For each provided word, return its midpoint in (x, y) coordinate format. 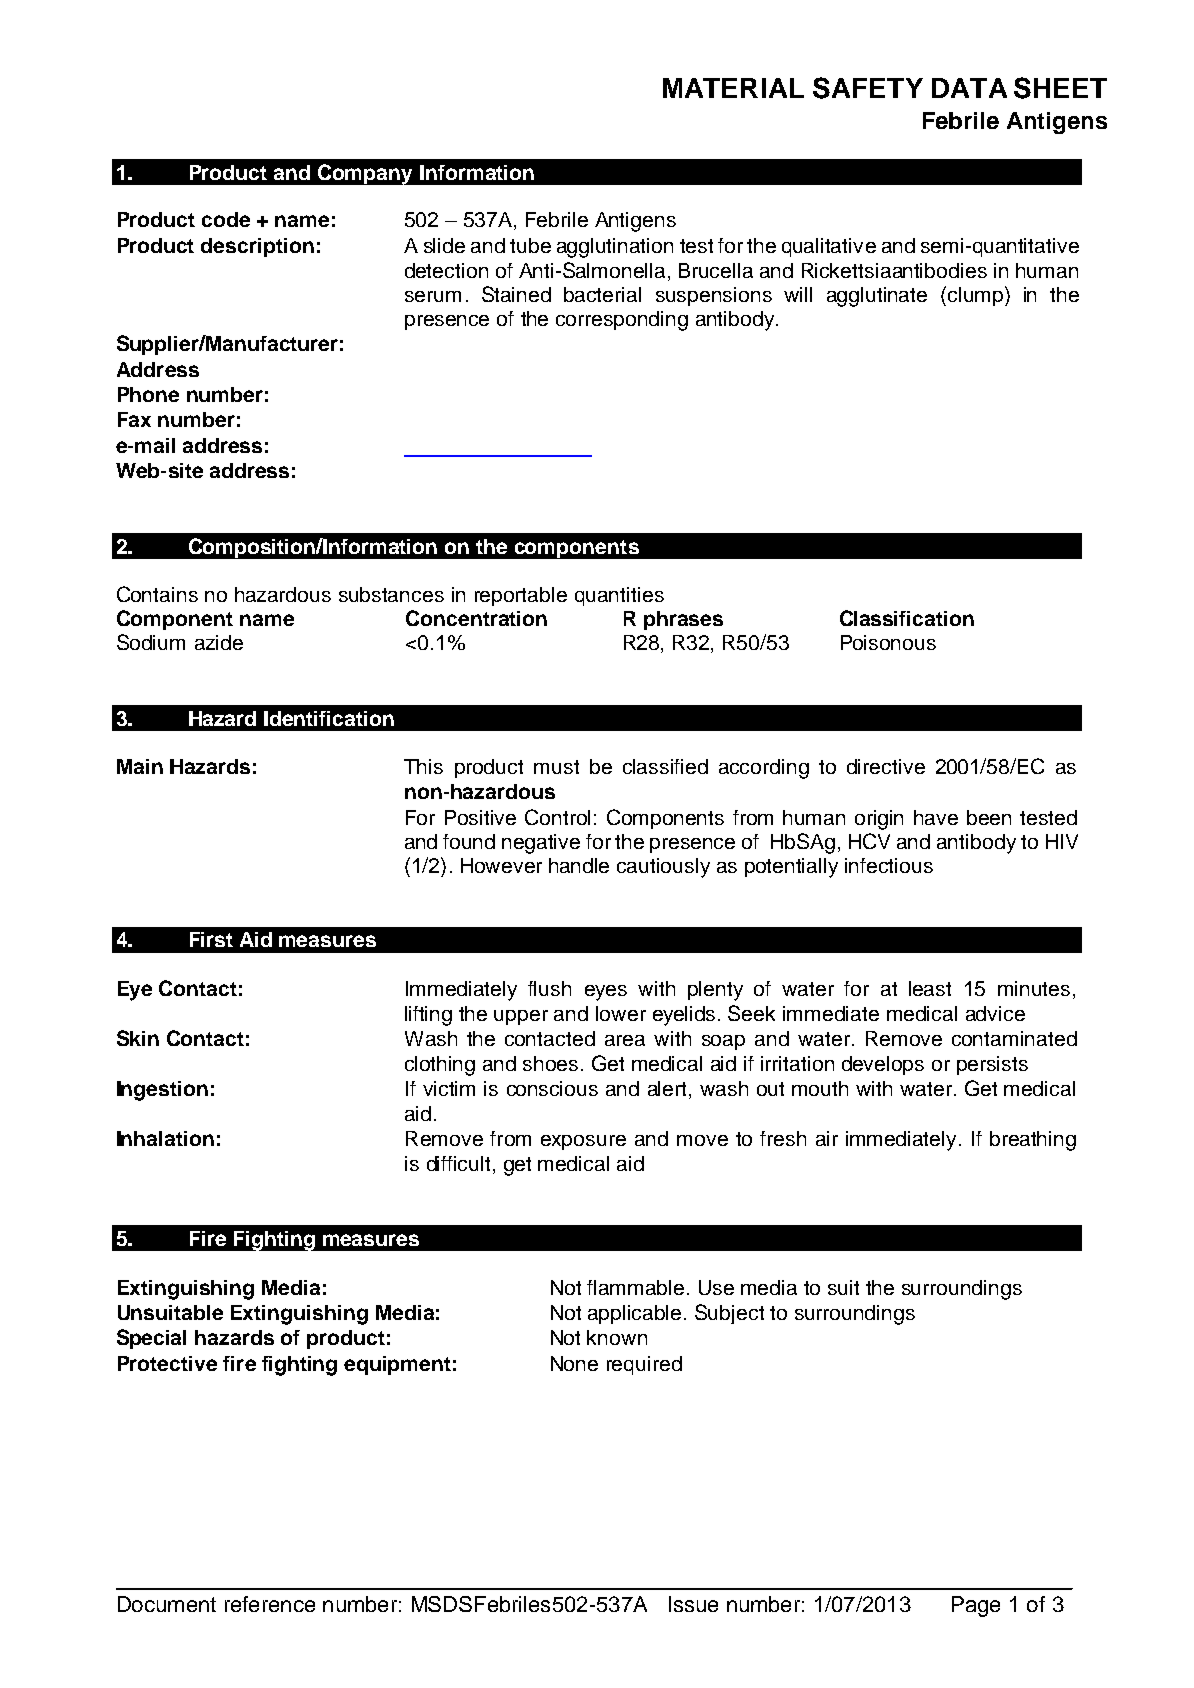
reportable (521, 596)
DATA (969, 88)
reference (270, 1604)
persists (992, 1065)
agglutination (615, 248)
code (226, 219)
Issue (693, 1604)
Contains (157, 594)
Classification (907, 618)
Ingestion (162, 1091)
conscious (552, 1088)
